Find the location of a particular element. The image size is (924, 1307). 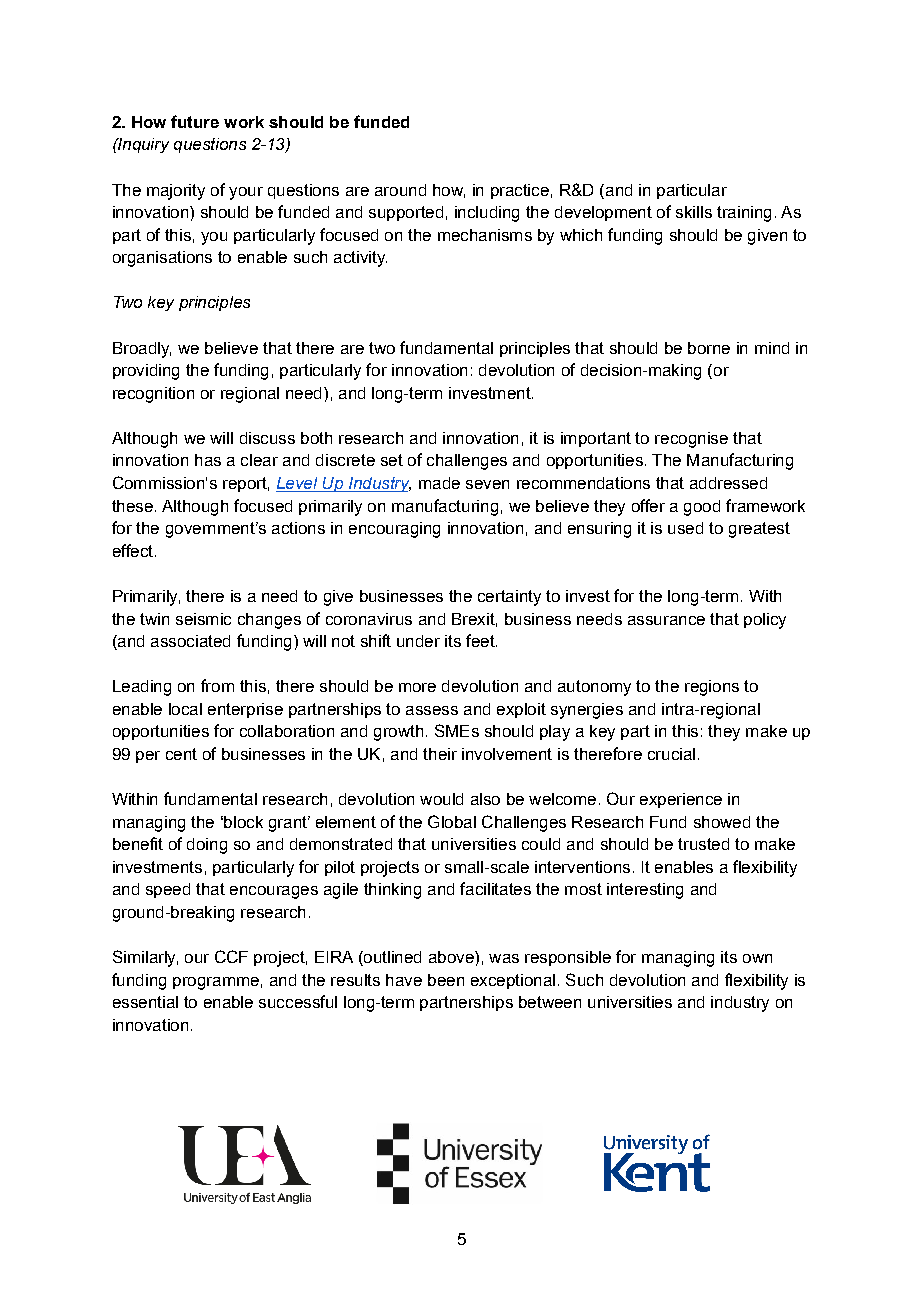

encouraging is located at coordinates (394, 530).
